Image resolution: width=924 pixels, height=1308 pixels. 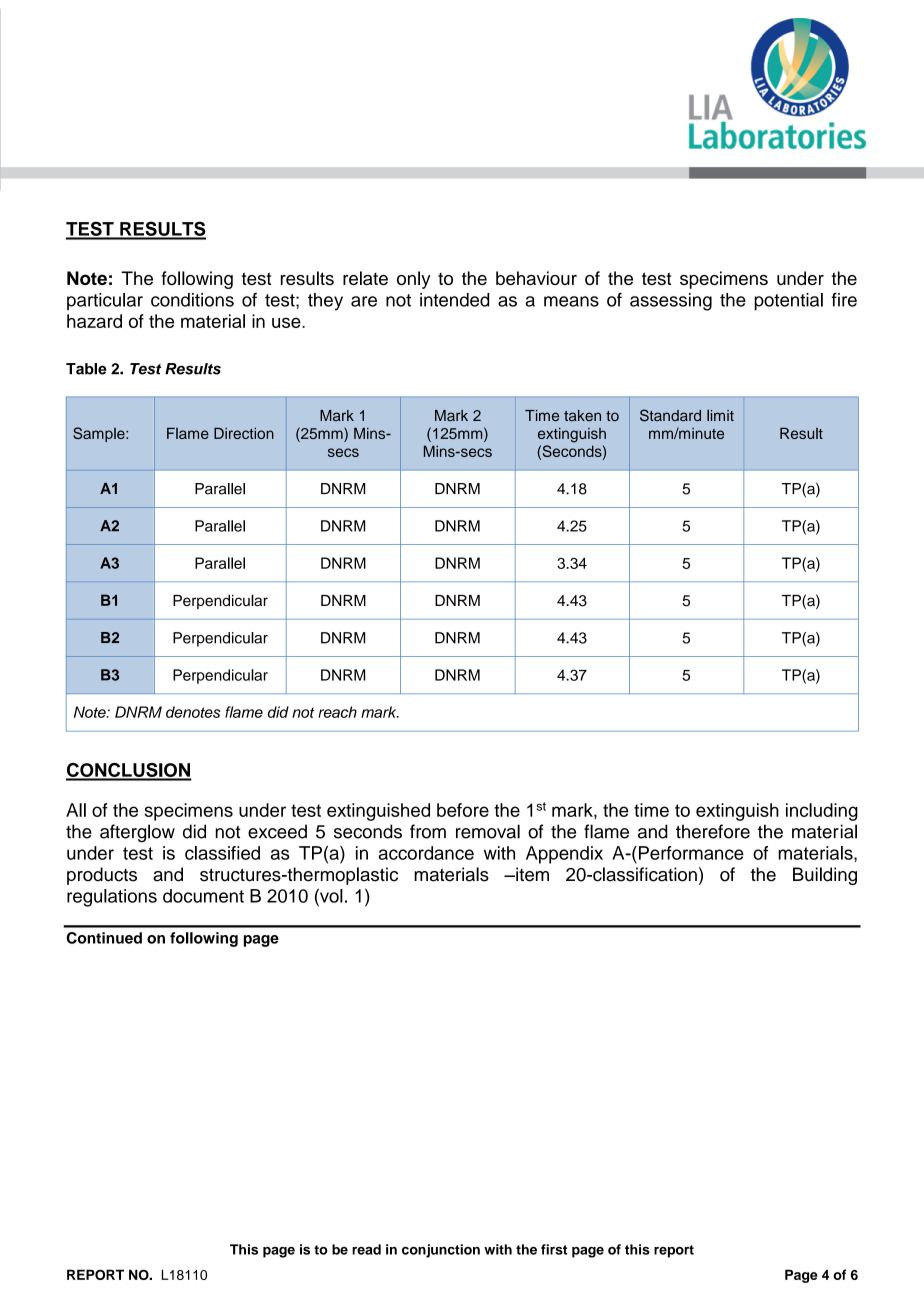 What do you see at coordinates (366, 1249) in the page?
I see `read` at bounding box center [366, 1249].
